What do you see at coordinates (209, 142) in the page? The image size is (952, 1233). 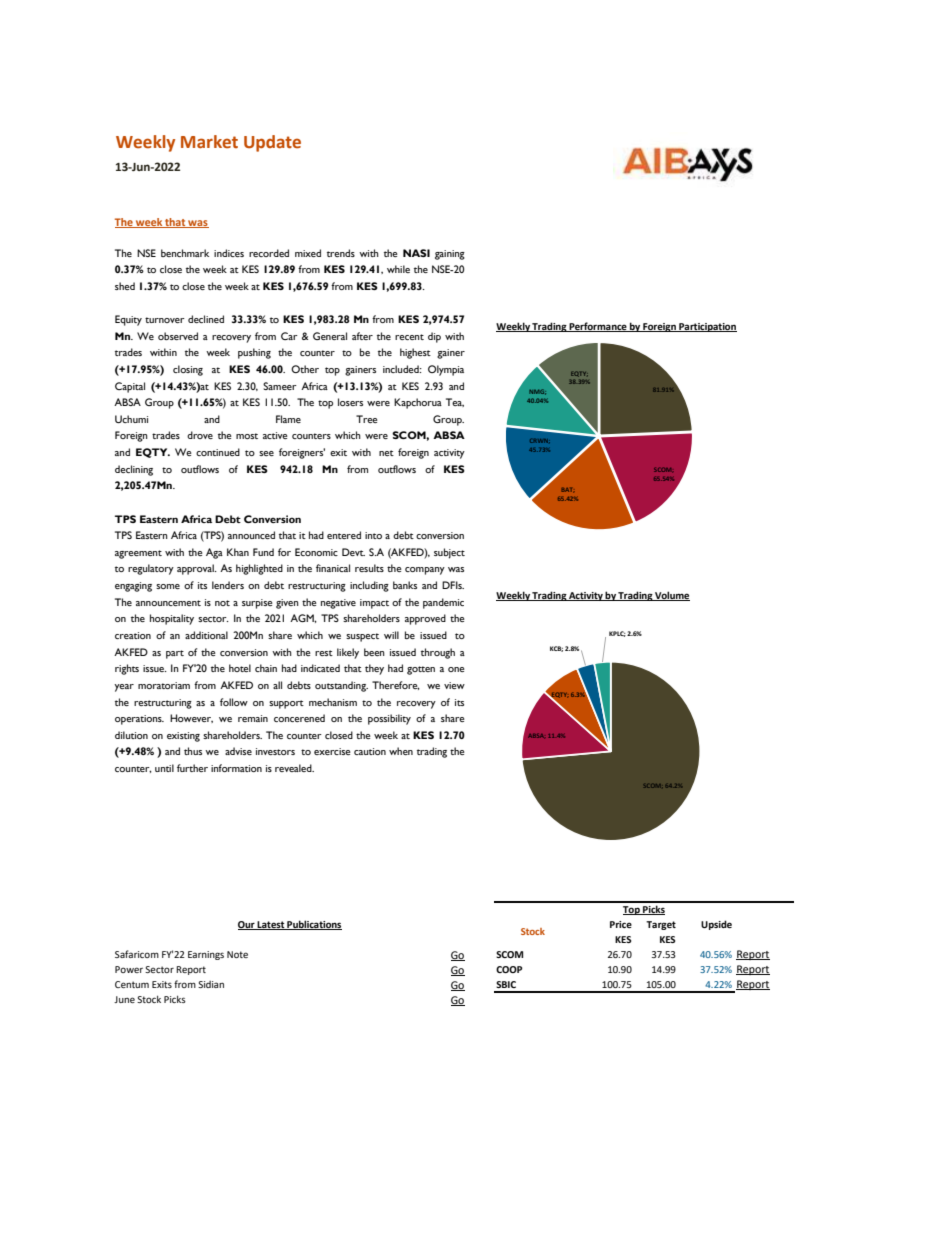 I see `Market` at bounding box center [209, 142].
